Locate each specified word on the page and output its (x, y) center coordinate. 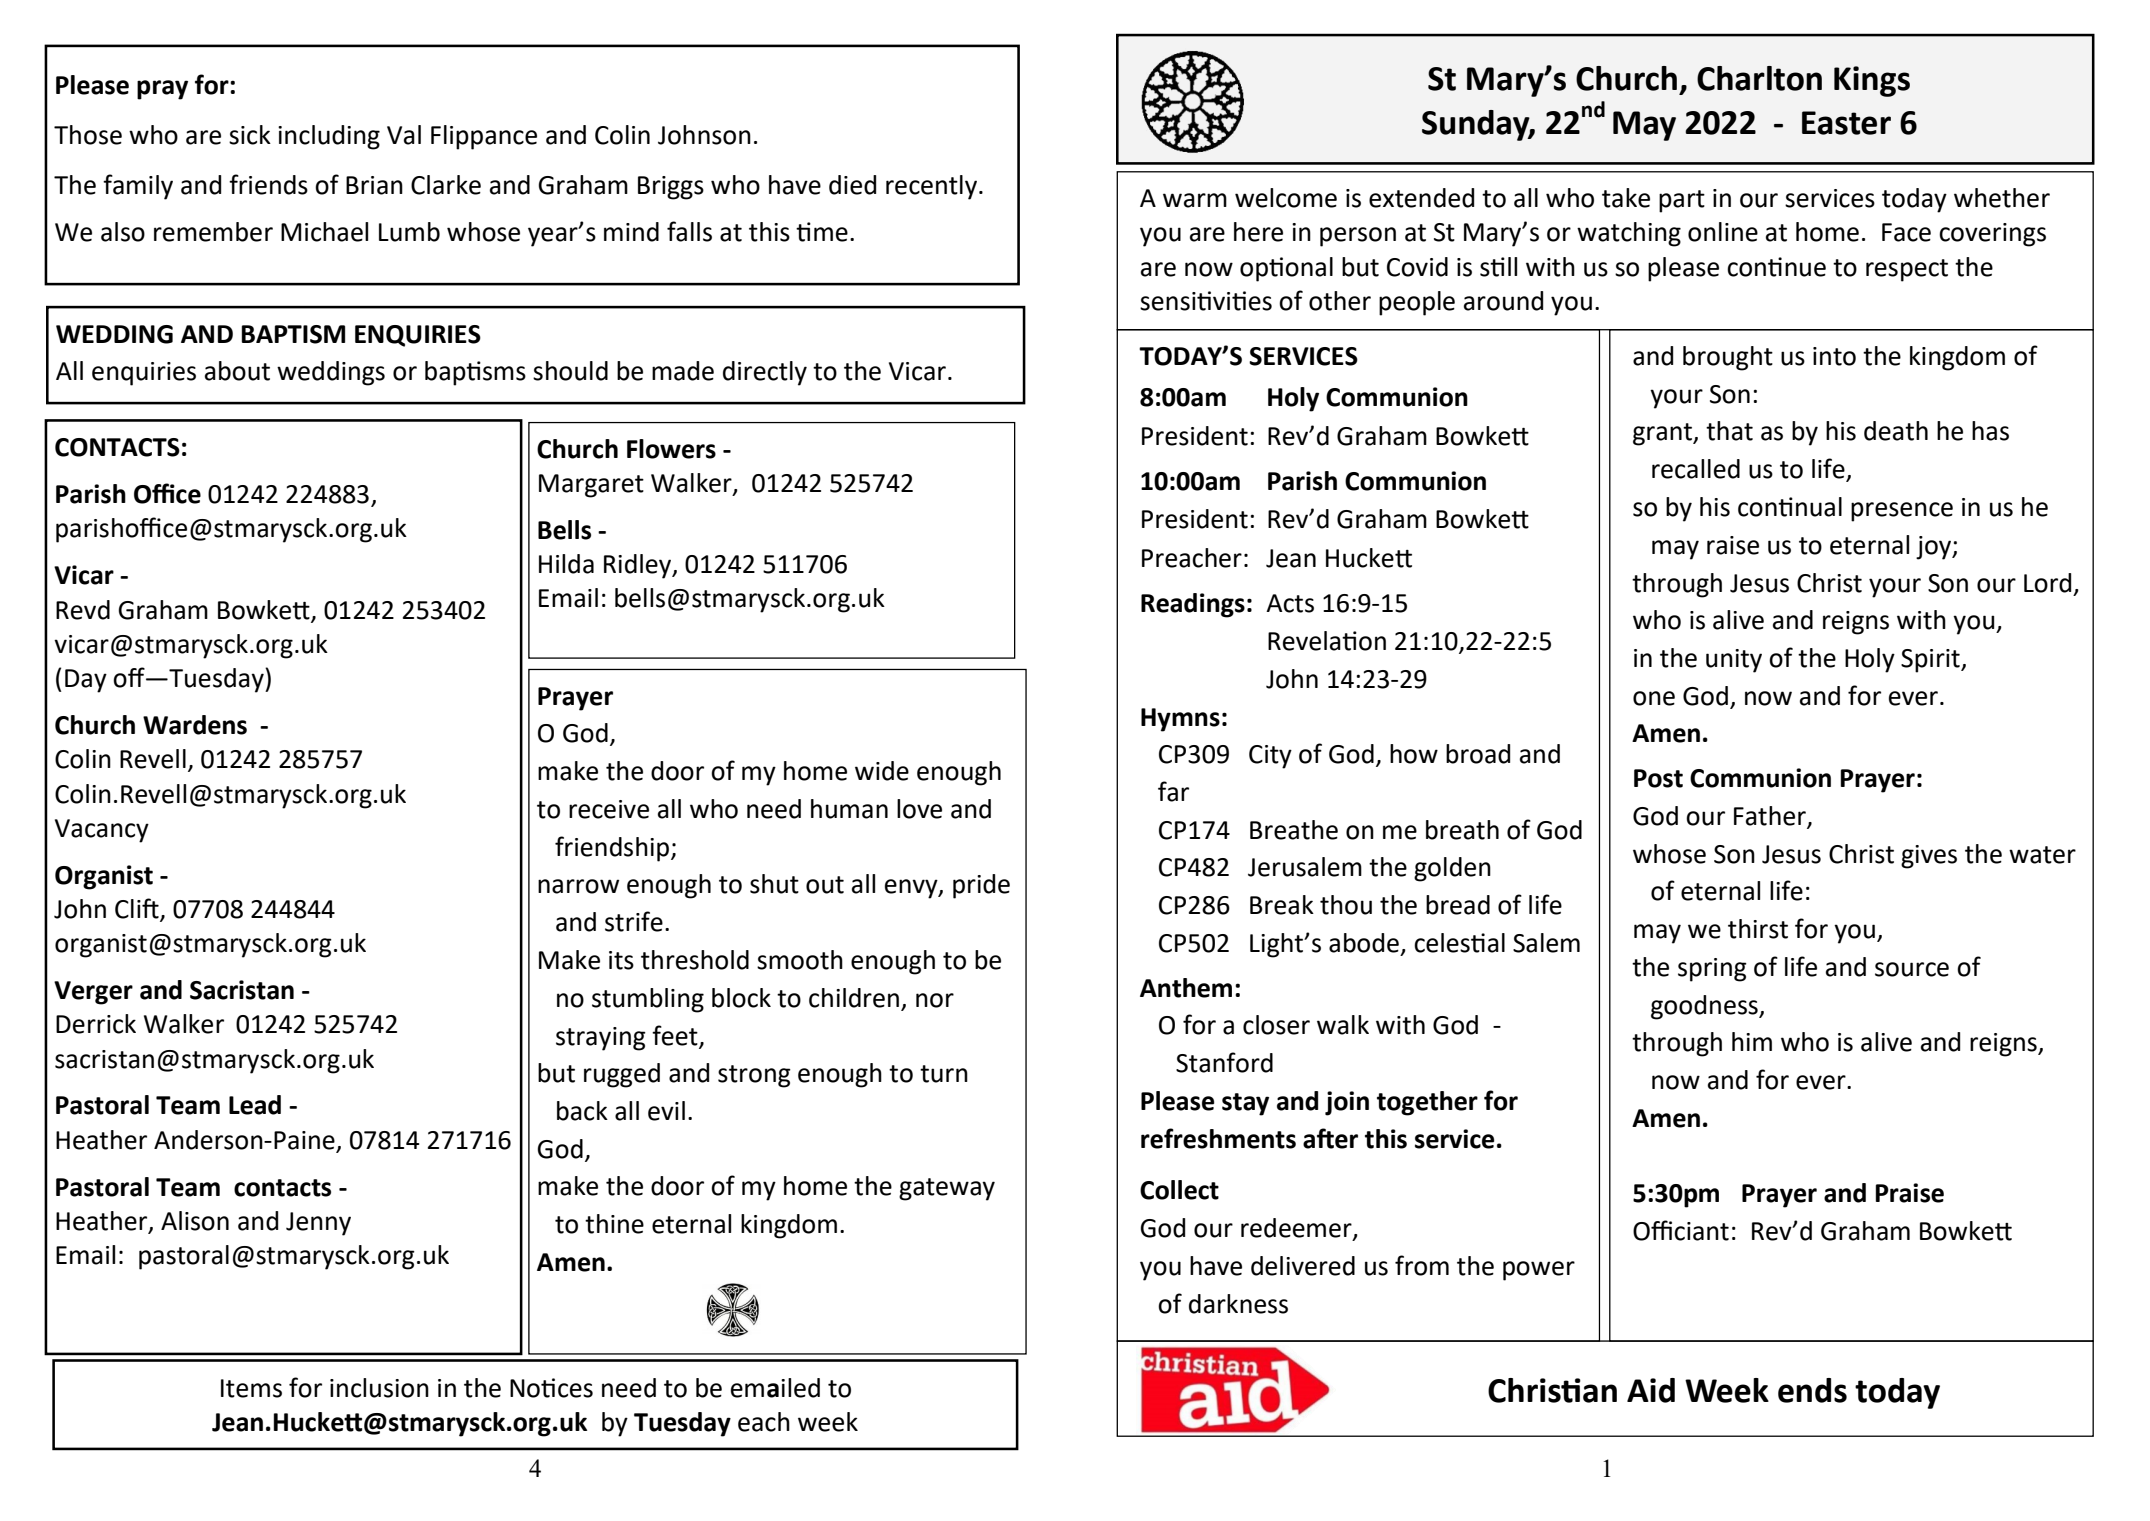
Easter (1846, 123)
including (329, 137)
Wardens (195, 725)
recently (933, 187)
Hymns (1180, 720)
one (1654, 698)
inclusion (379, 1388)
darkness (1238, 1304)
